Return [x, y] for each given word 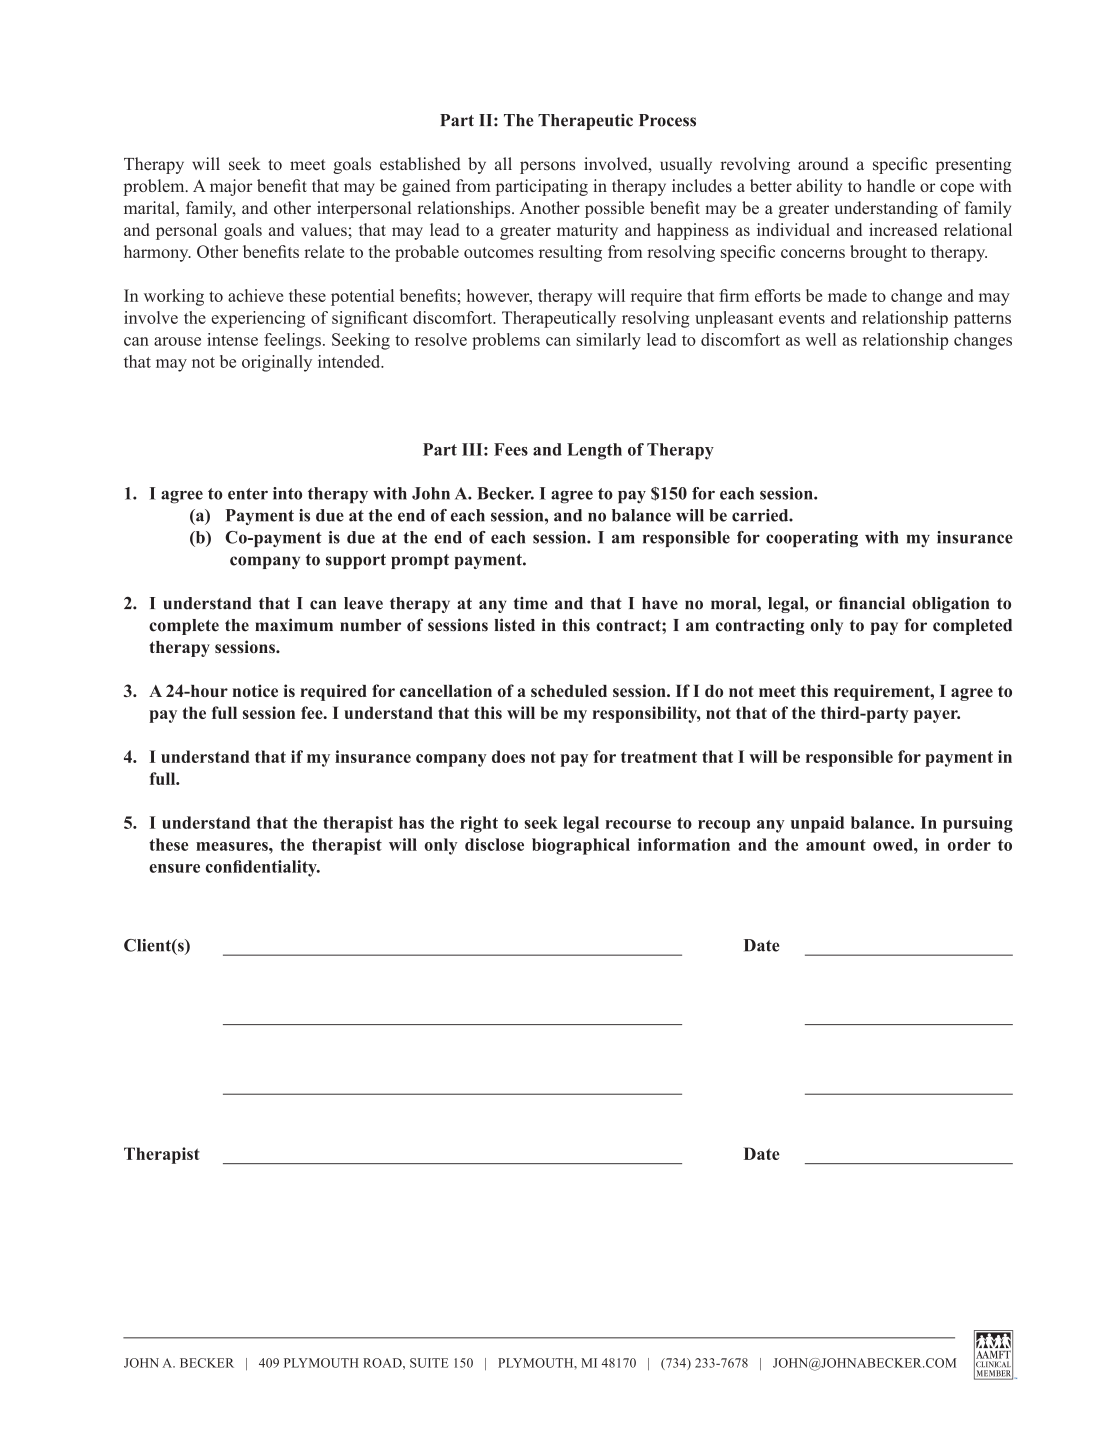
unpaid [817, 824]
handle [891, 185]
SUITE [429, 1363]
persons [547, 167]
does [508, 756]
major [231, 187]
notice [255, 690]
